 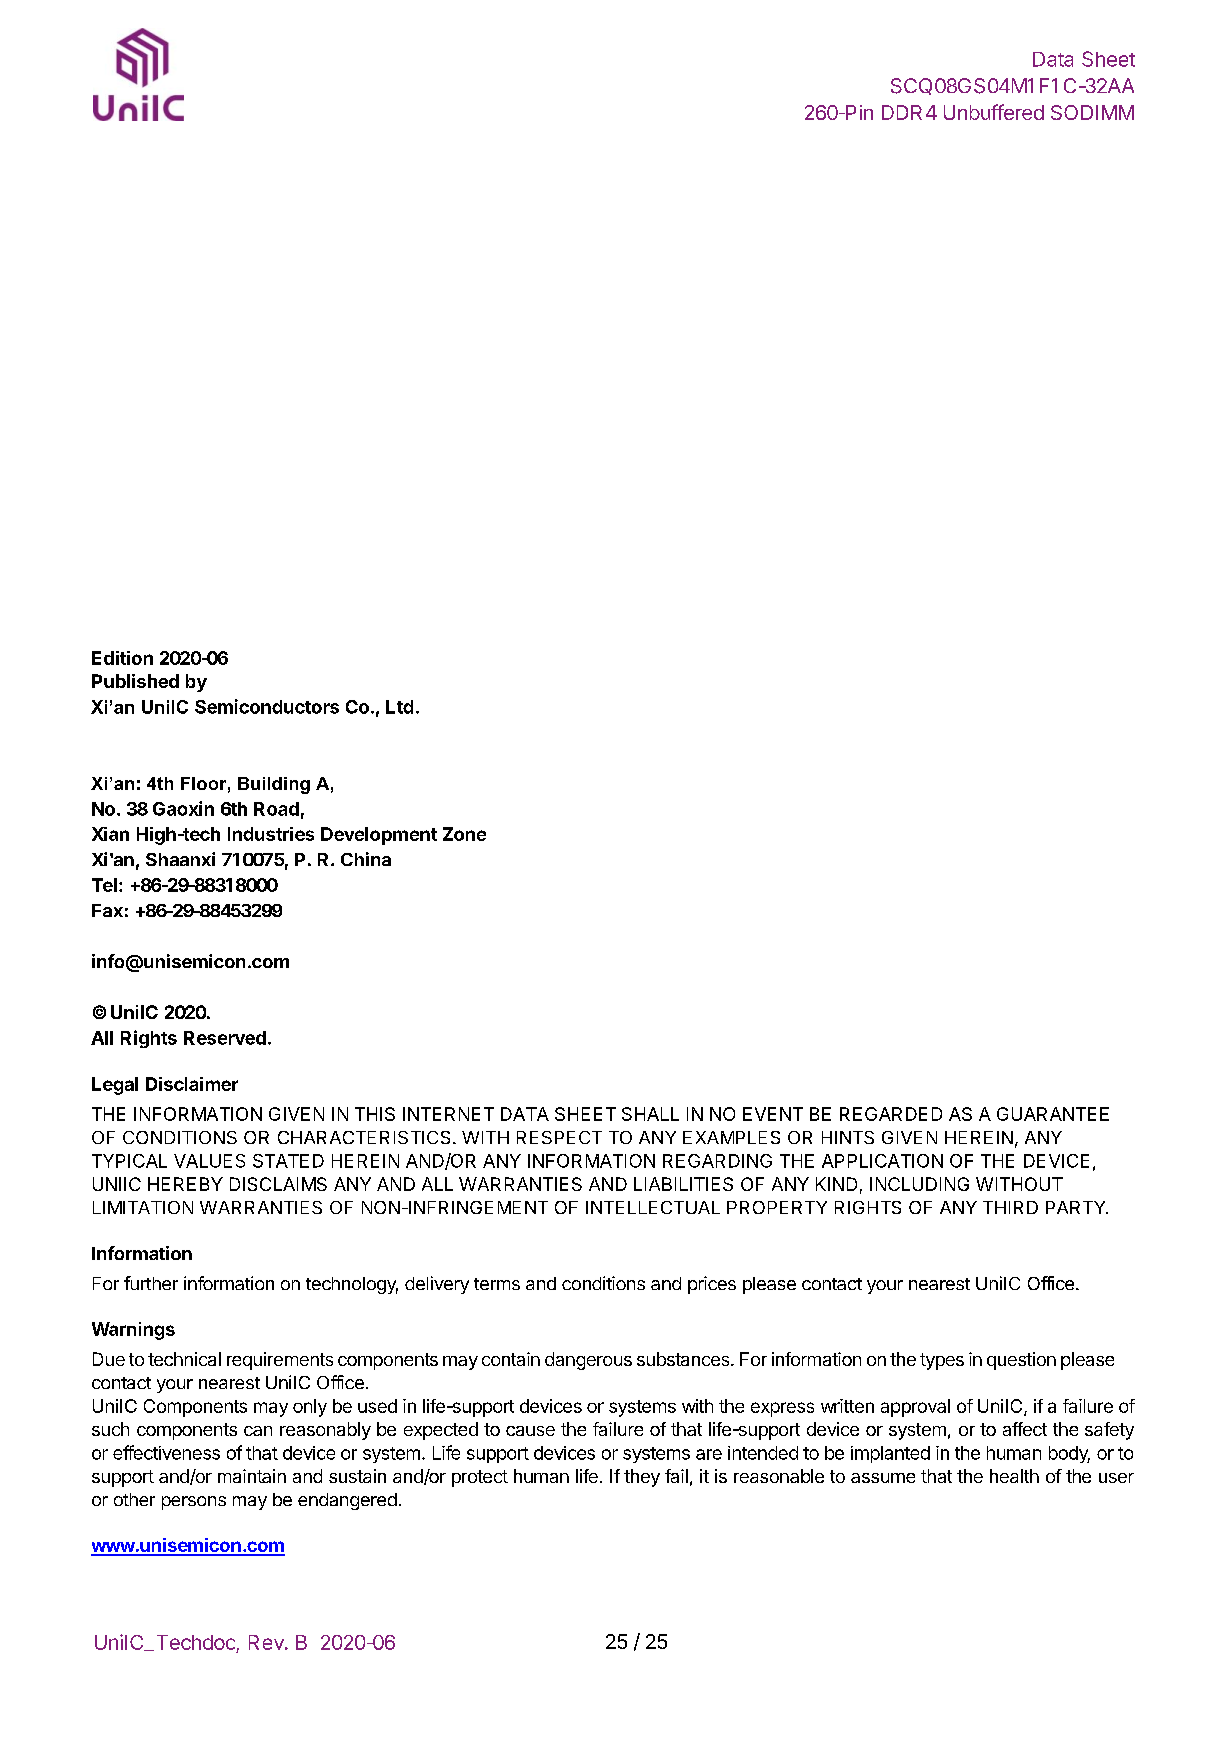 I want to click on Ltd, so click(x=399, y=707).
